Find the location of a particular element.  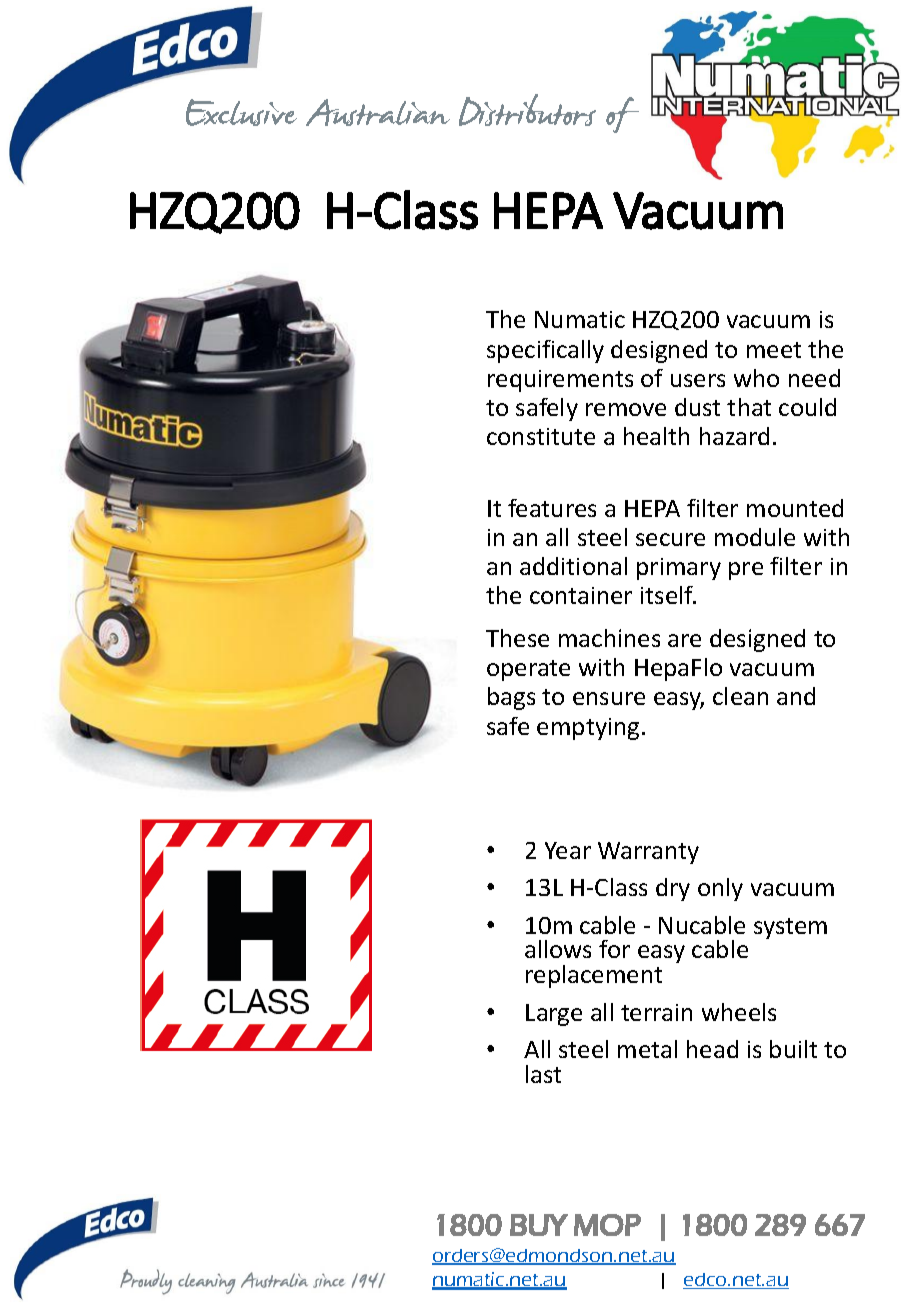

Australian is located at coordinates (378, 112).
